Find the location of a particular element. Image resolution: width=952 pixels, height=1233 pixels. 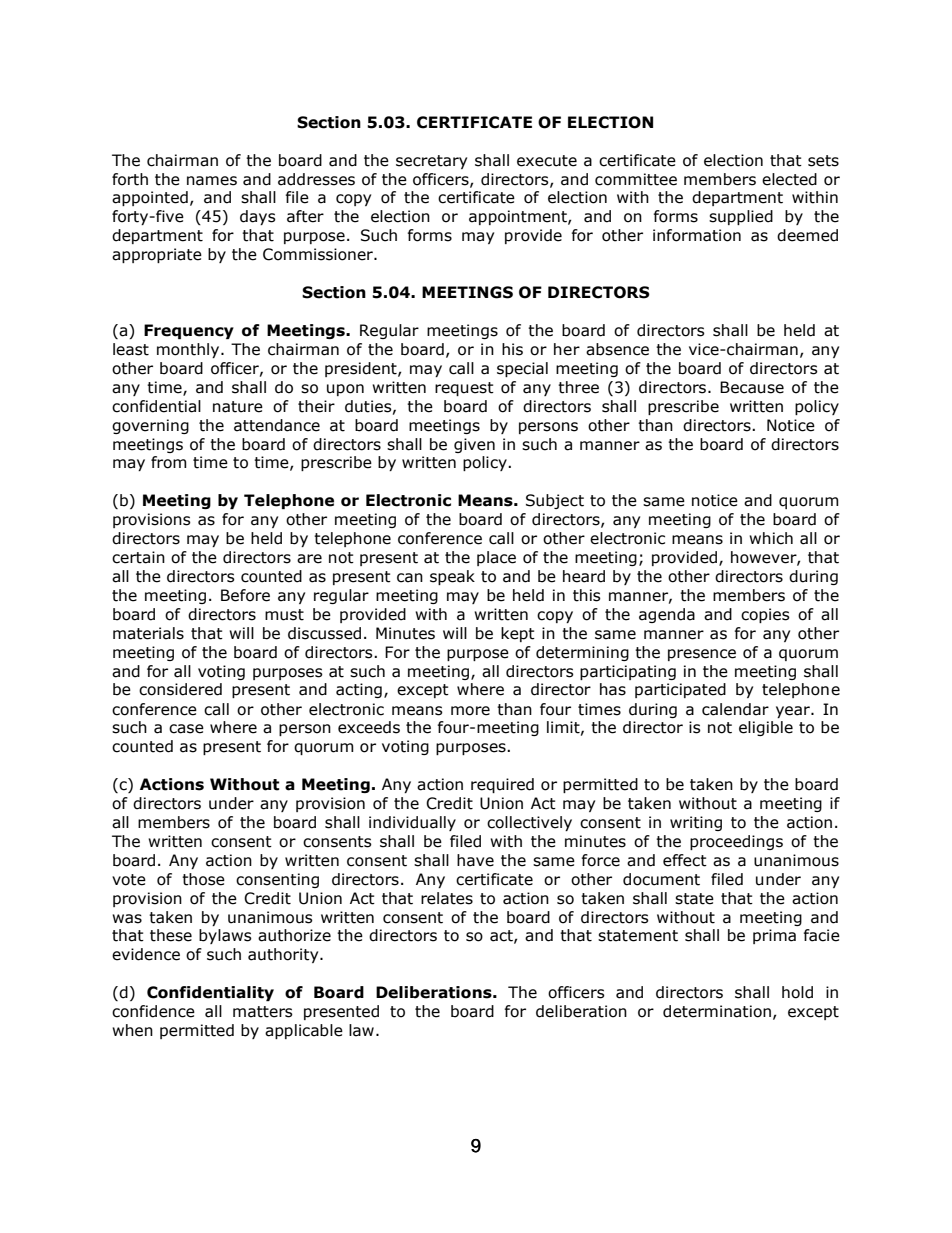

more is located at coordinates (470, 711).
